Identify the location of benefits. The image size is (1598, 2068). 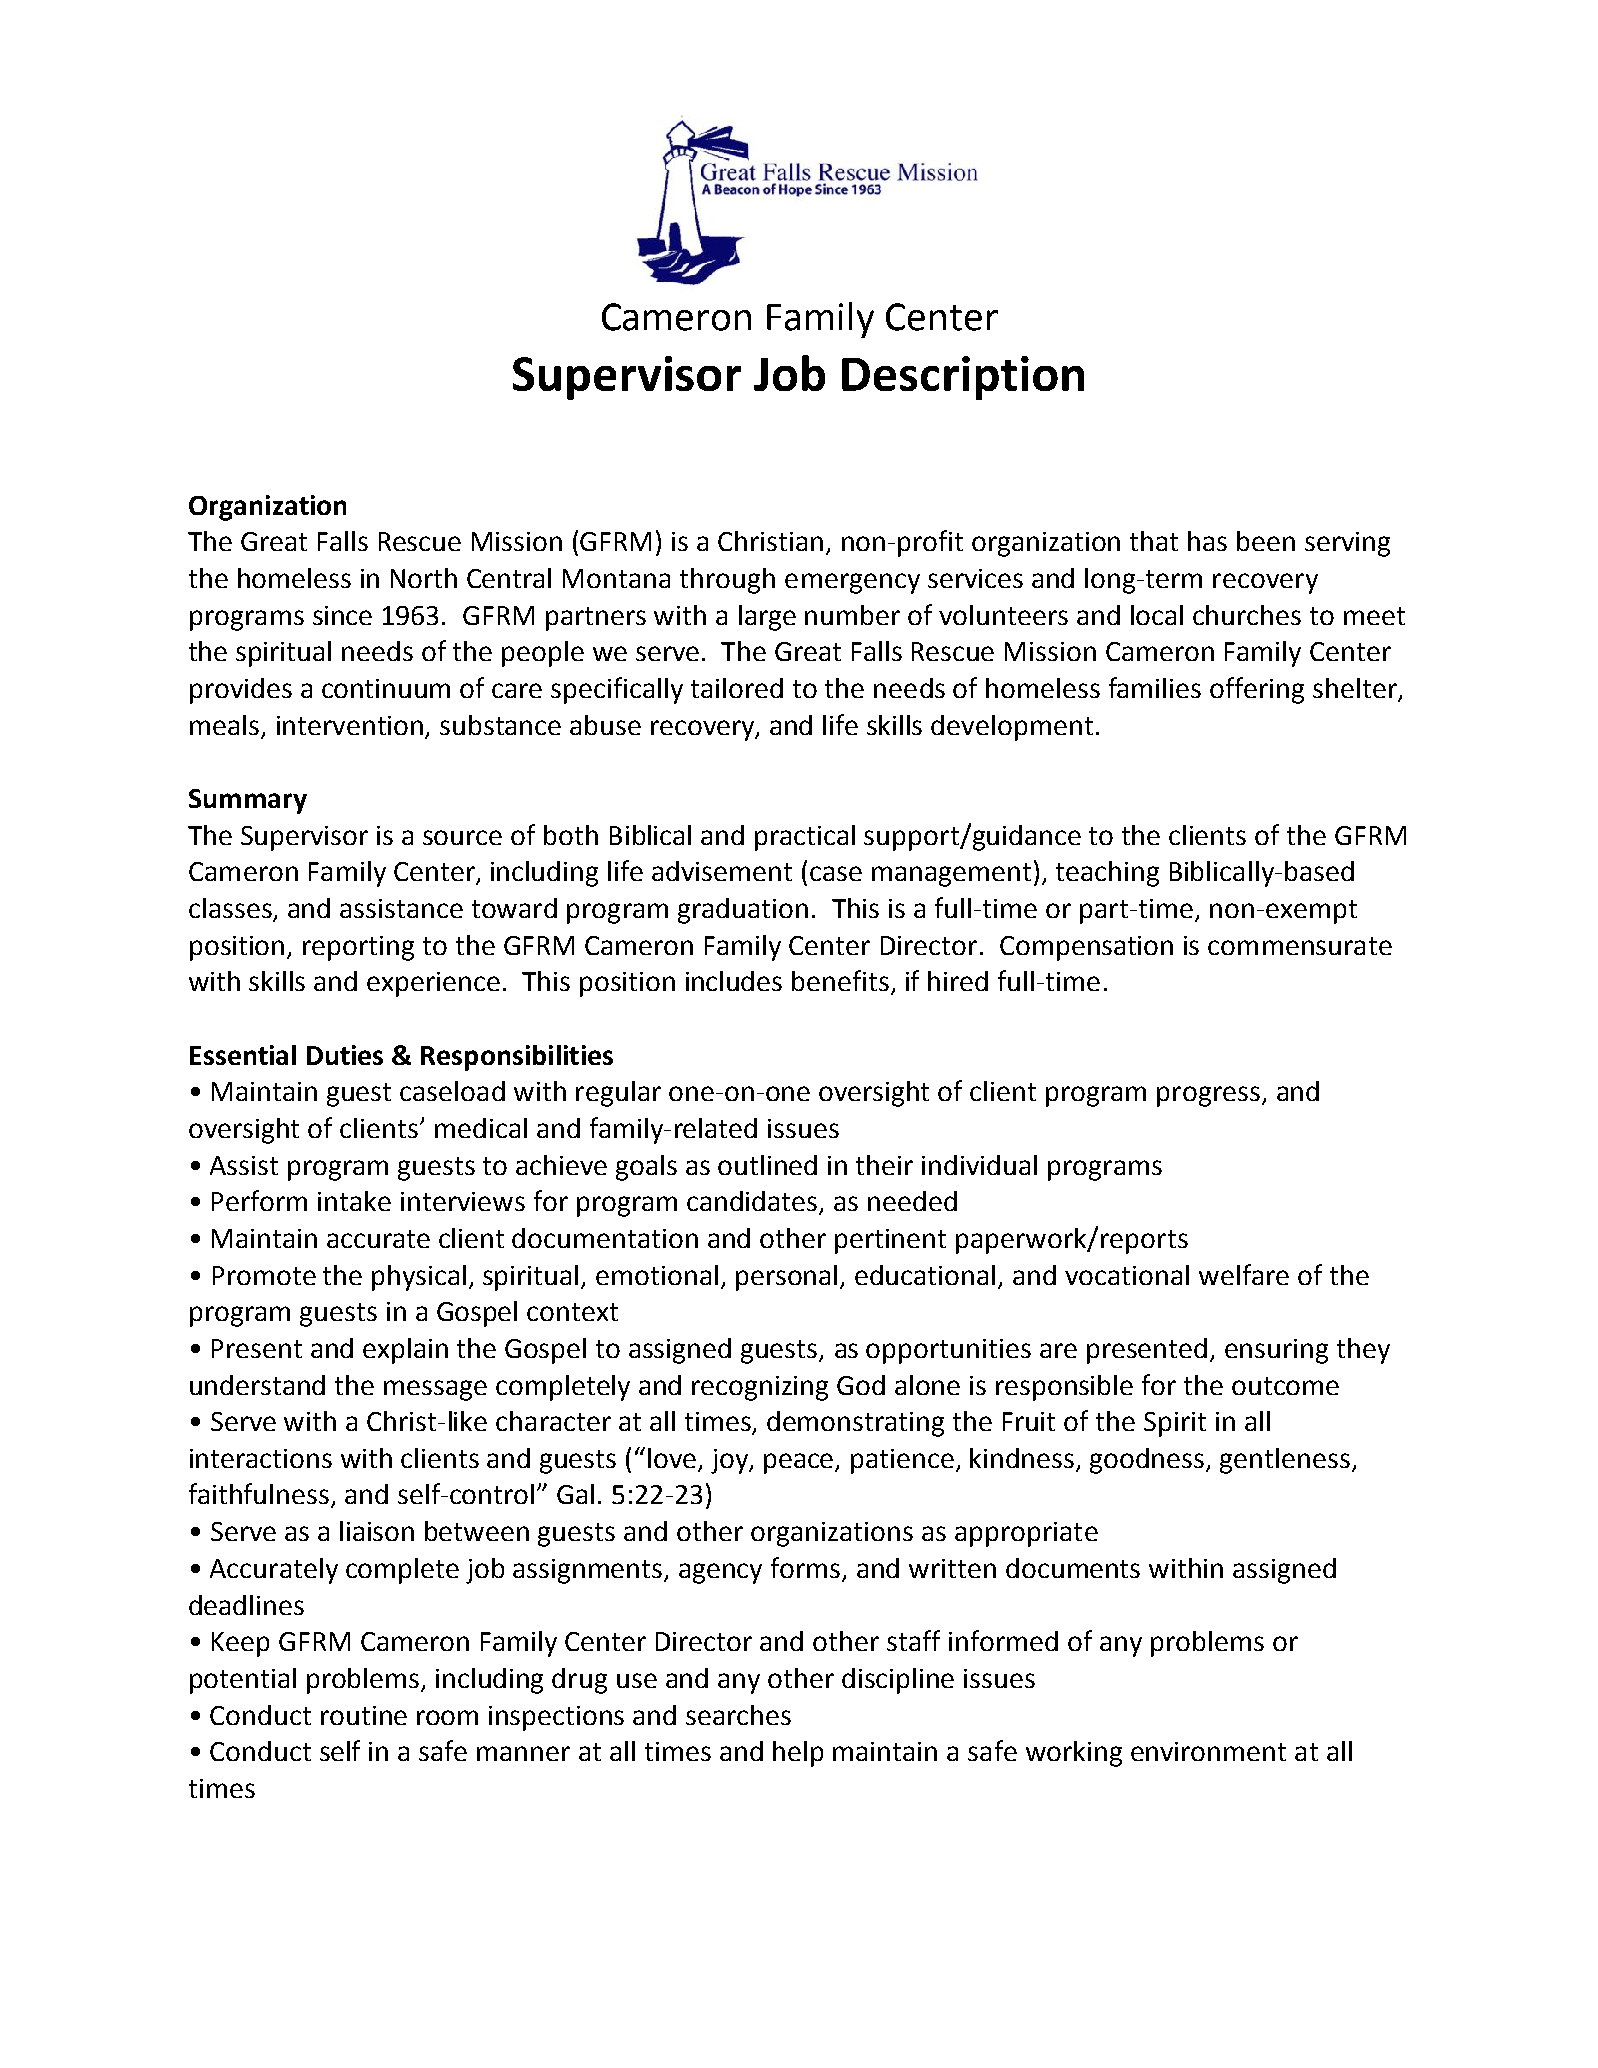
(840, 980).
